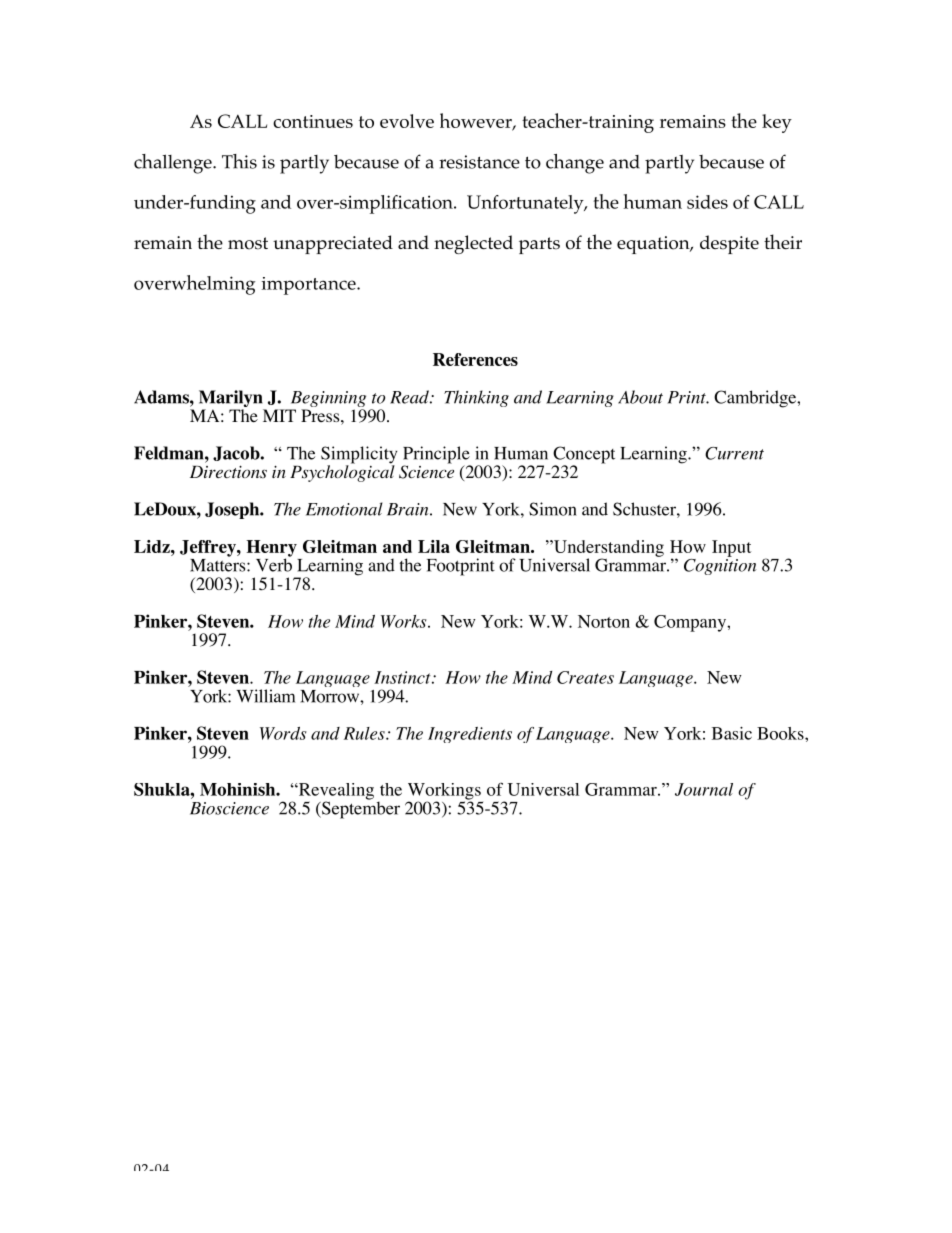 Image resolution: width=952 pixels, height=1233 pixels. I want to click on References, so click(475, 359).
